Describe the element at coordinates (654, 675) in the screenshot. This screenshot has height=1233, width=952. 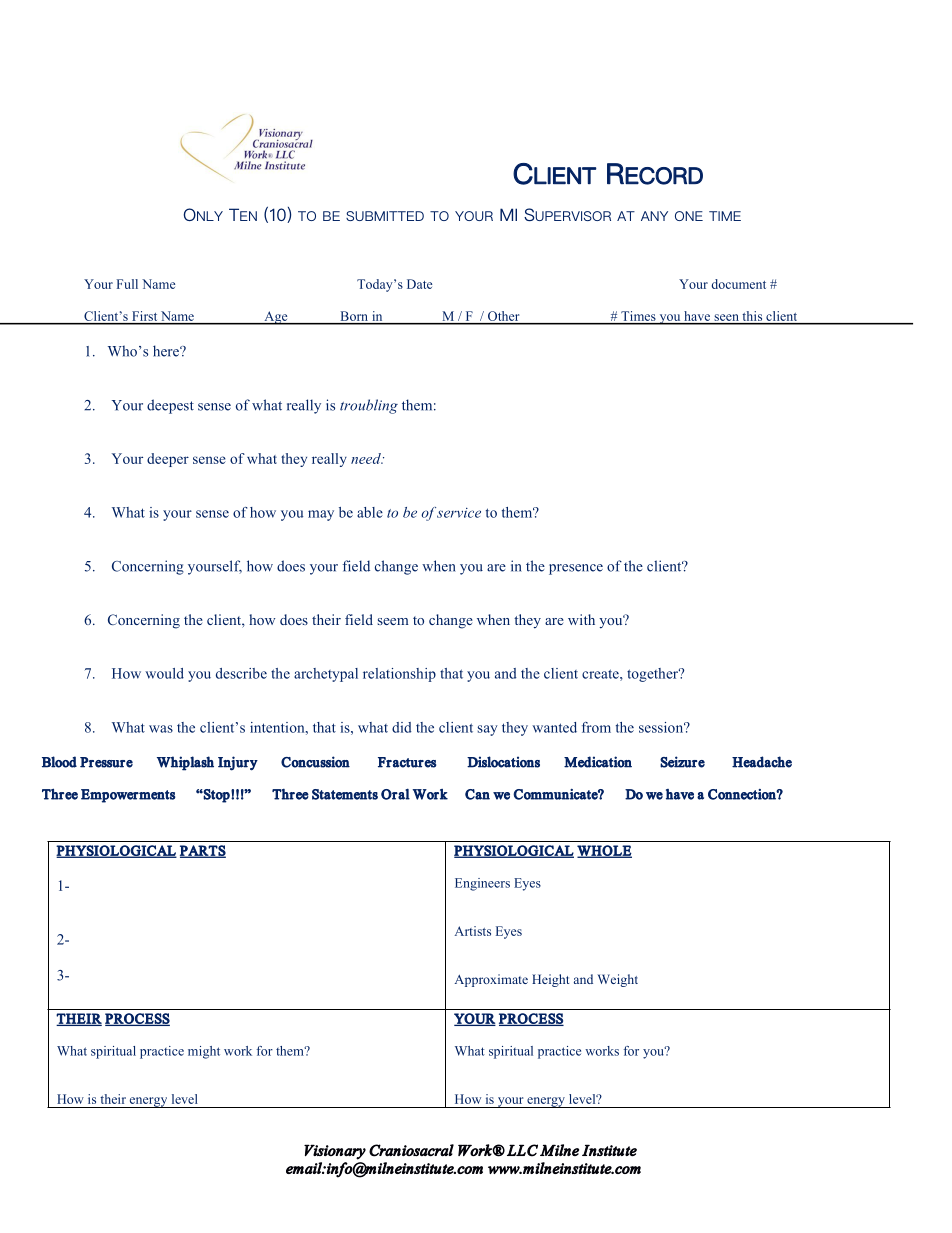
I see `together` at that location.
